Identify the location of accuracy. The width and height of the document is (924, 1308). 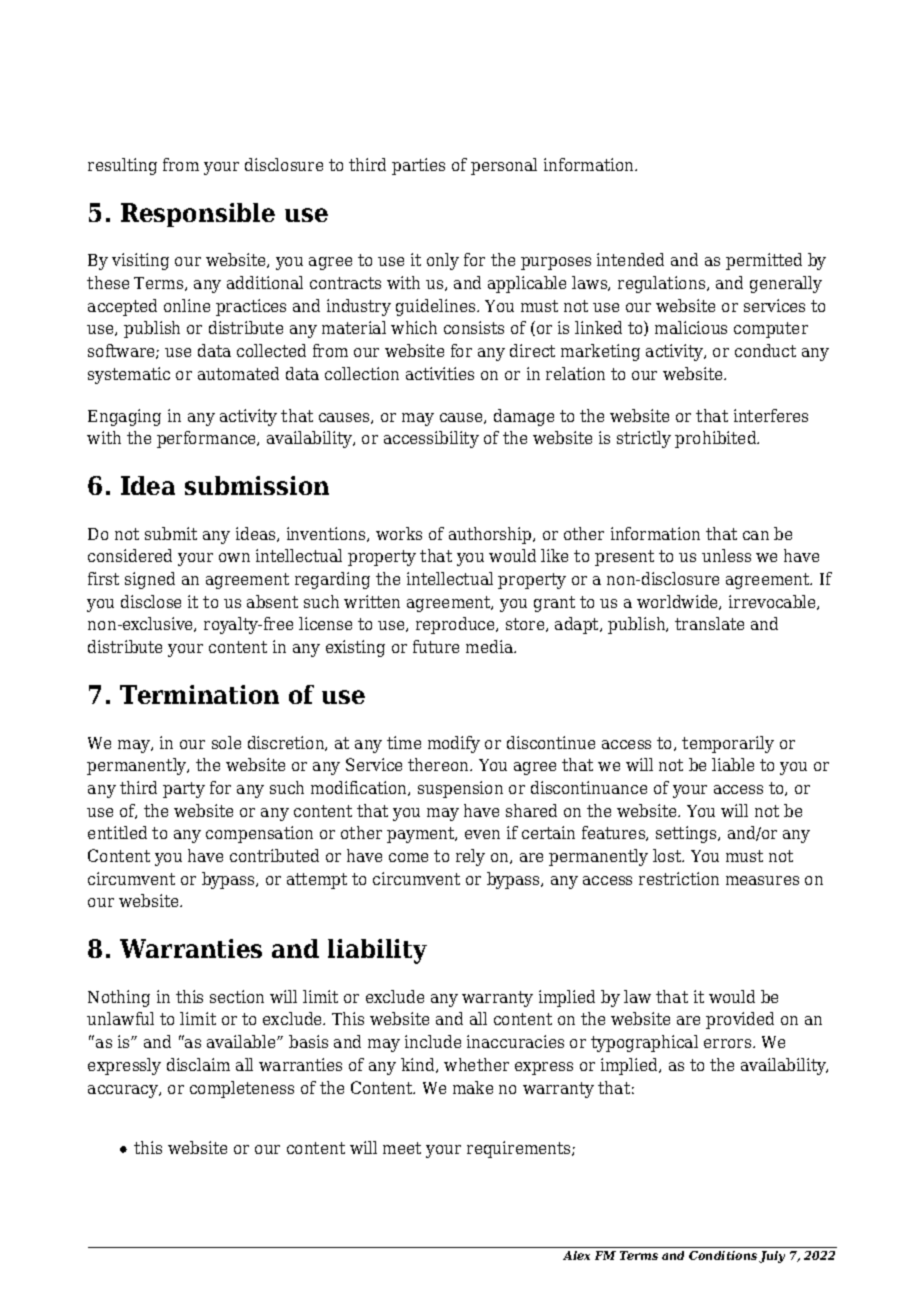
(124, 1091).
